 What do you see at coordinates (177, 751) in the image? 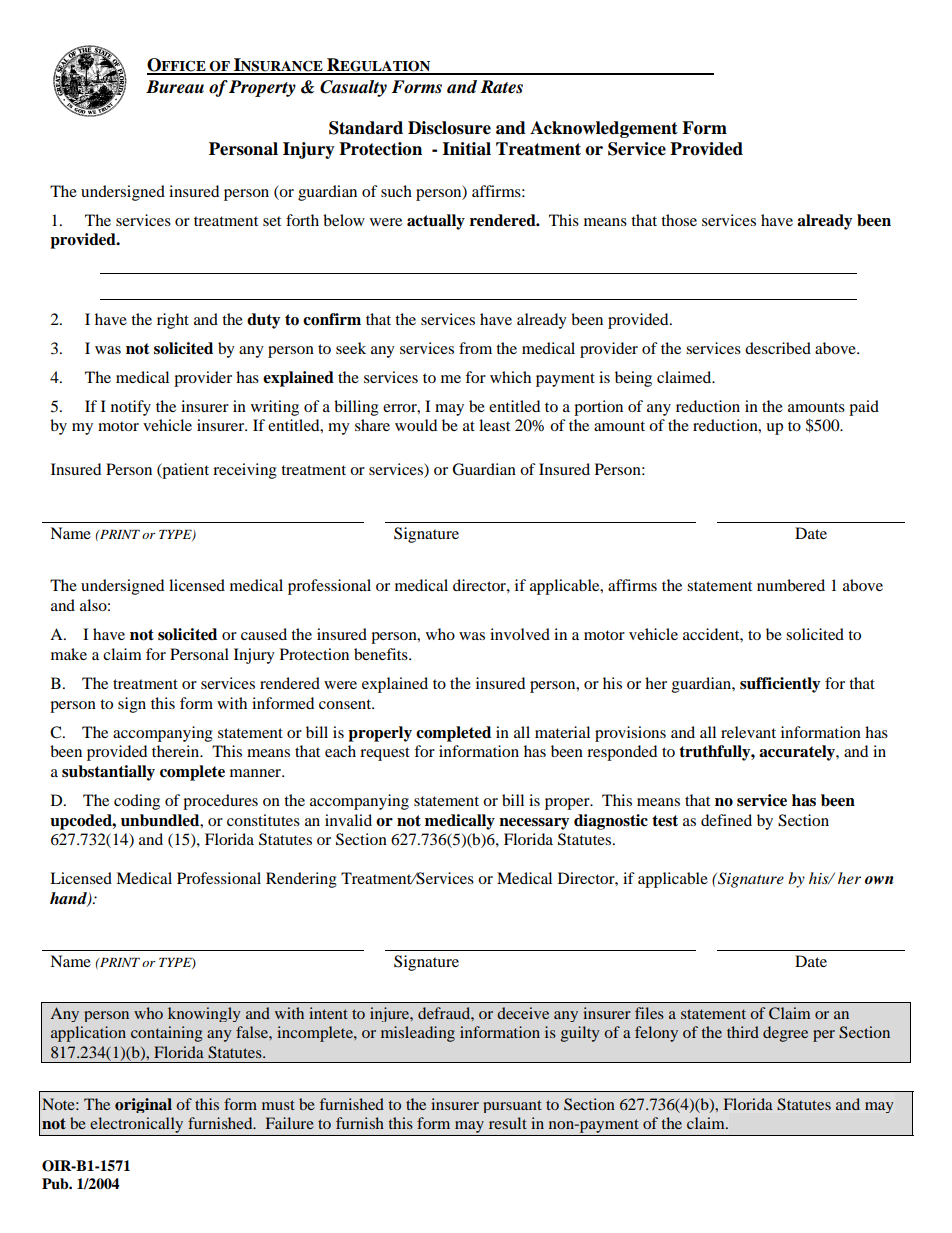
I see `therein` at bounding box center [177, 751].
